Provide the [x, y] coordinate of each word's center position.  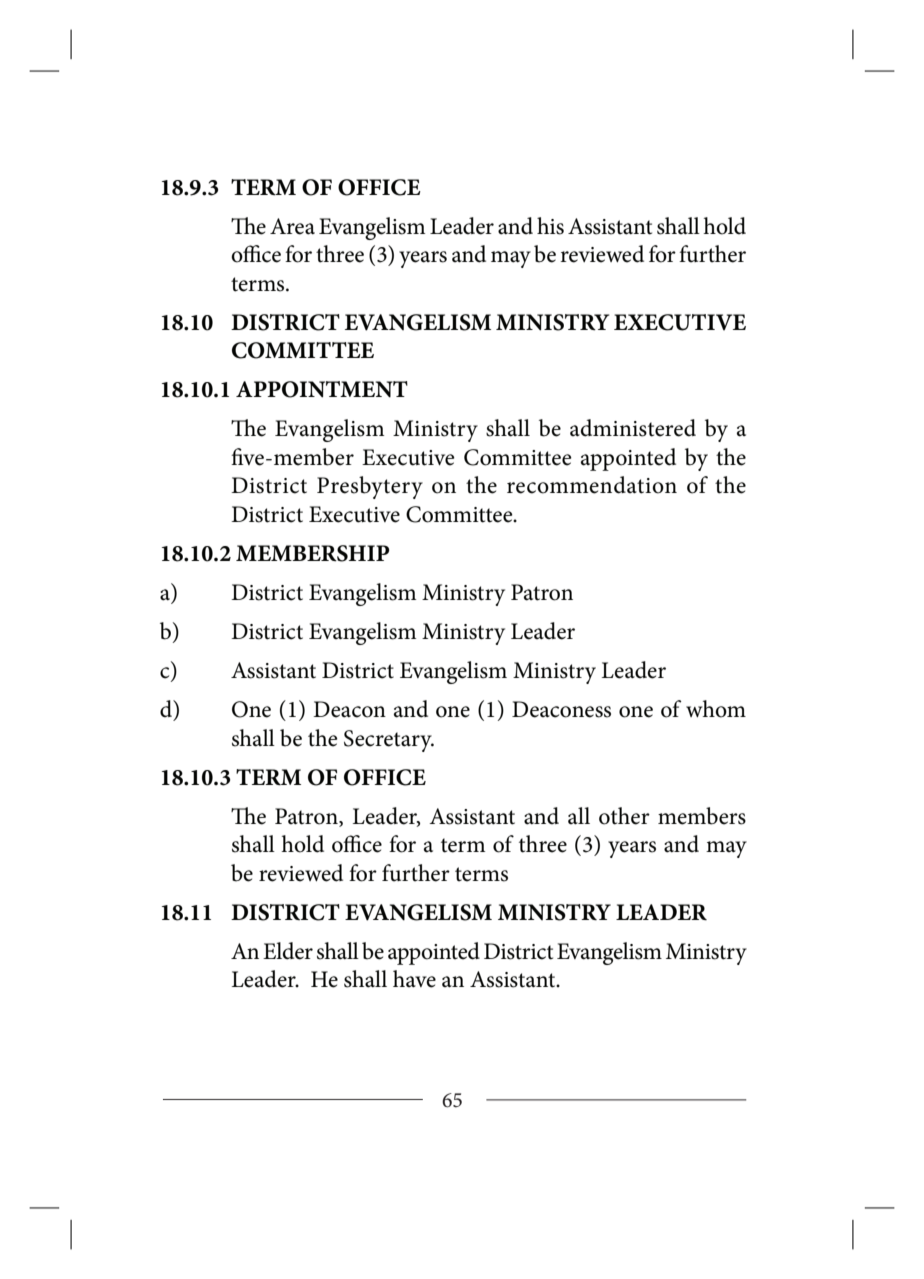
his [550, 226]
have [414, 979]
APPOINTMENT [322, 389]
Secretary [389, 741]
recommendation [592, 485]
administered [633, 428]
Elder [288, 951]
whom [716, 709]
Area [292, 226]
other [624, 816]
